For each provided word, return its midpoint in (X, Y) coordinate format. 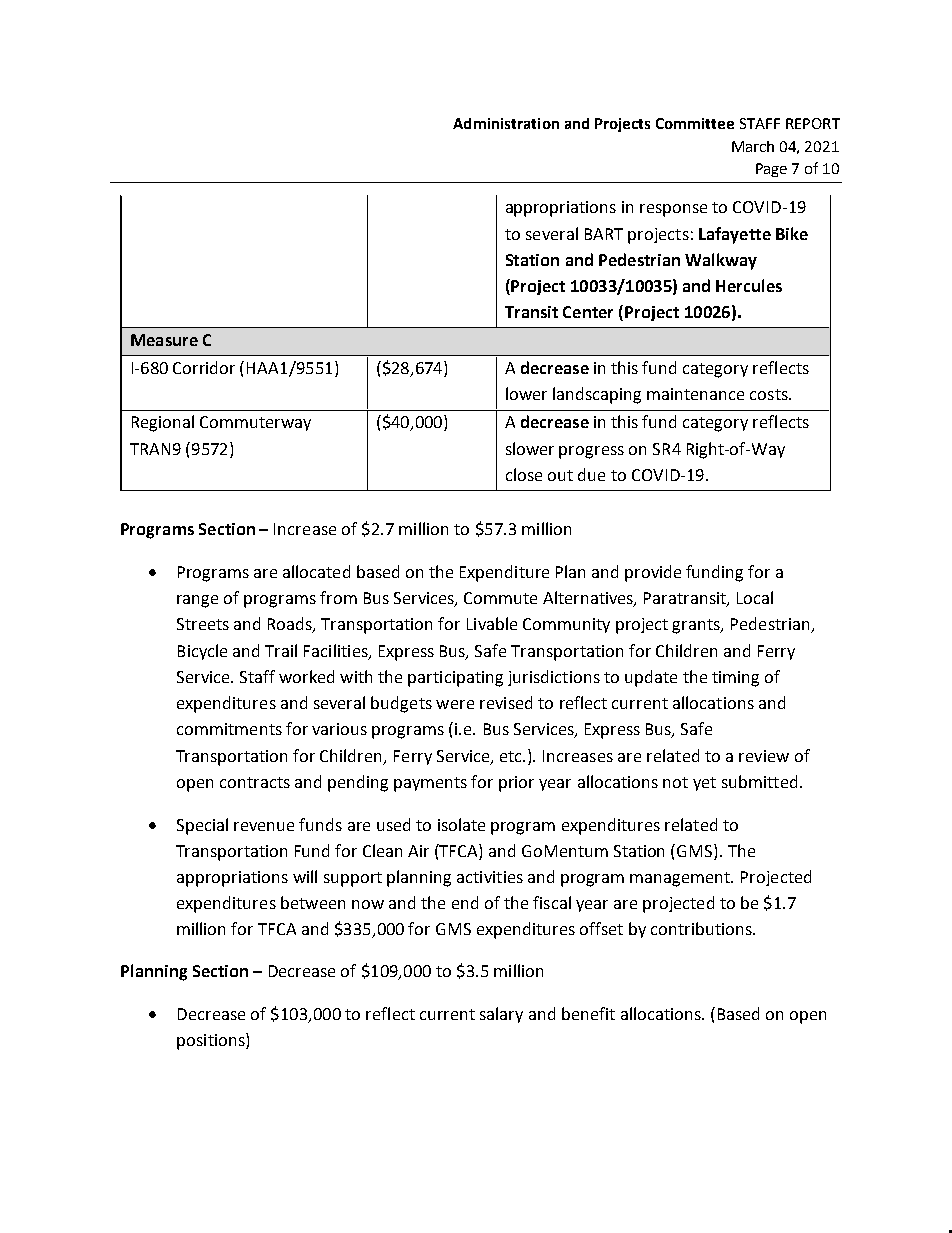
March (753, 146)
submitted (759, 781)
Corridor (204, 367)
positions (212, 1041)
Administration (506, 123)
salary (501, 1015)
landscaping (597, 395)
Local (755, 597)
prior (516, 784)
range (197, 601)
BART (604, 234)
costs (770, 394)
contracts (255, 782)
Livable (492, 623)
